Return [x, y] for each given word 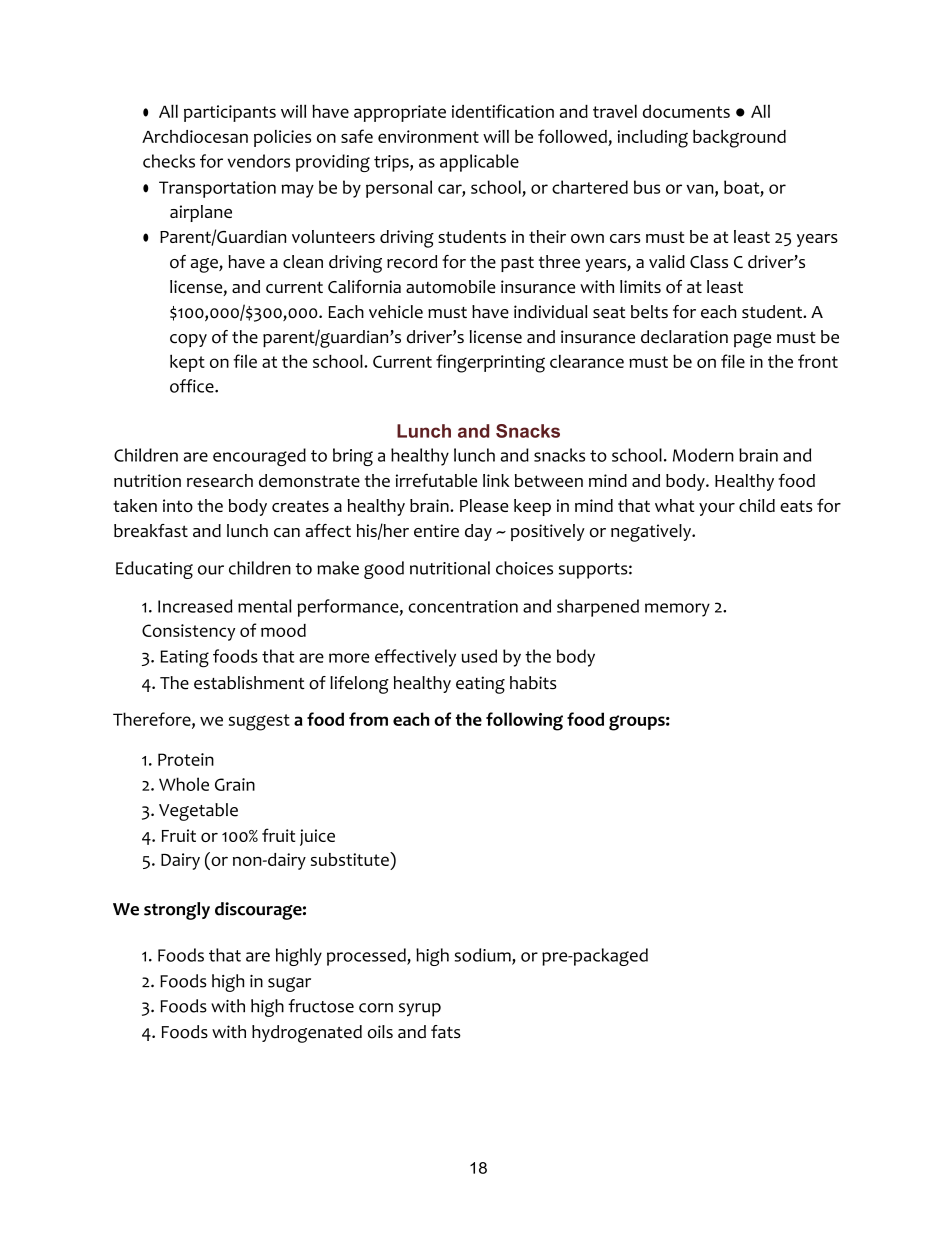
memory [677, 610]
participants [230, 113]
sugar [289, 984]
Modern [703, 455]
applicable [479, 163]
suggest [259, 722]
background [739, 139]
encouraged [259, 457]
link [496, 480]
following [524, 721]
